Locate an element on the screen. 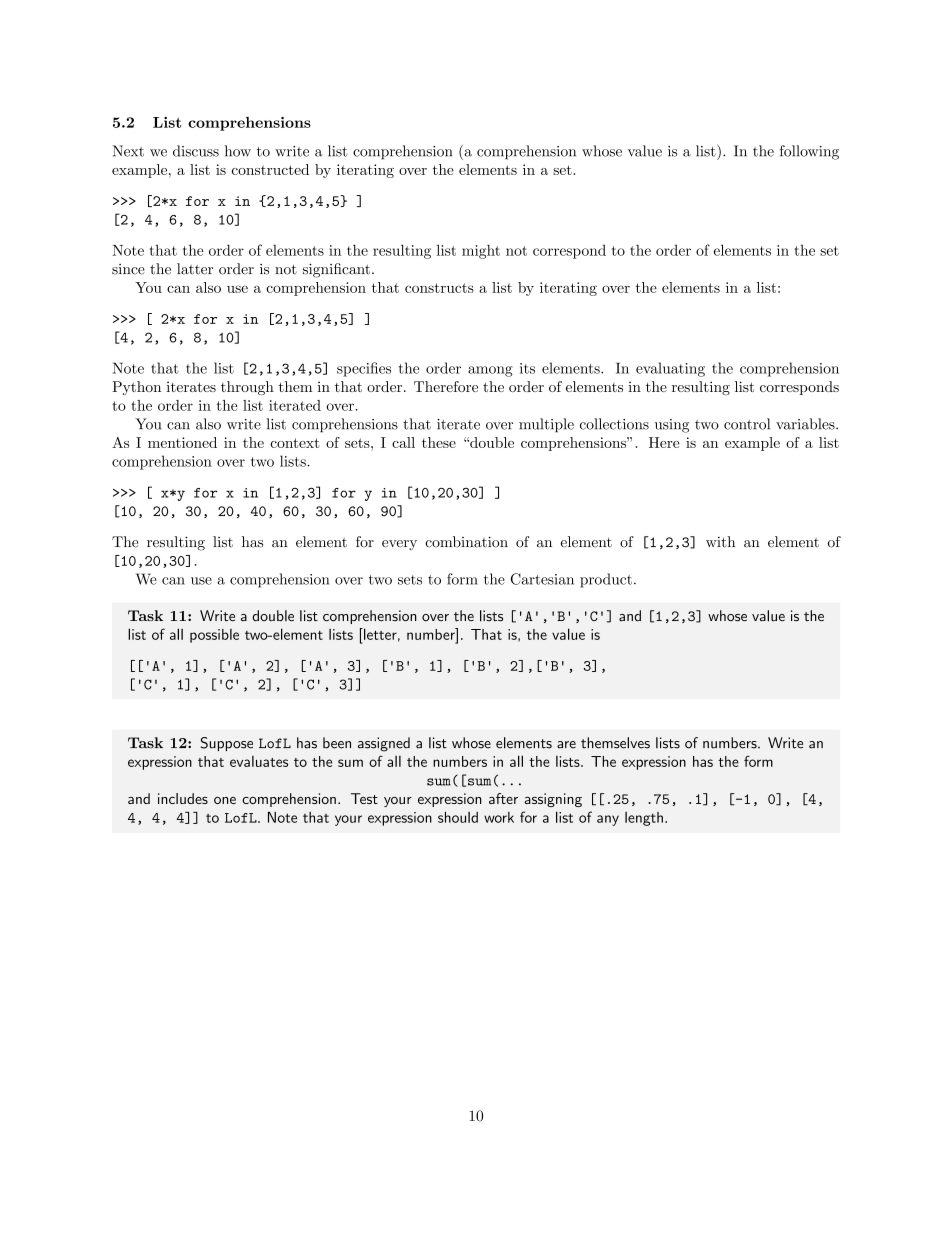 The height and width of the screenshot is (1233, 952). these is located at coordinates (439, 442).
